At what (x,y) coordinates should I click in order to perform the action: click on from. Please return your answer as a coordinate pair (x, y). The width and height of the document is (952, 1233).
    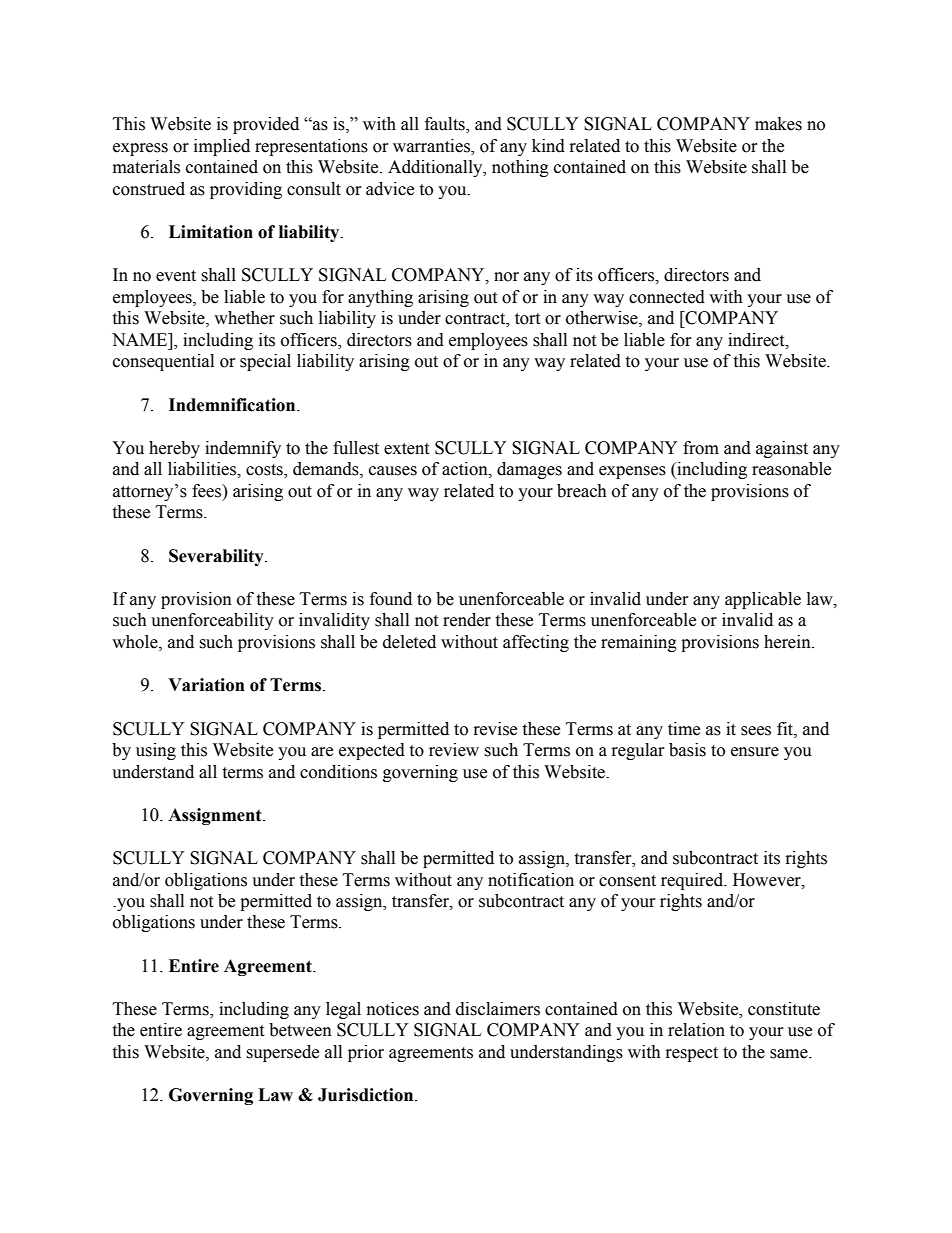
    Looking at the image, I should click on (701, 448).
